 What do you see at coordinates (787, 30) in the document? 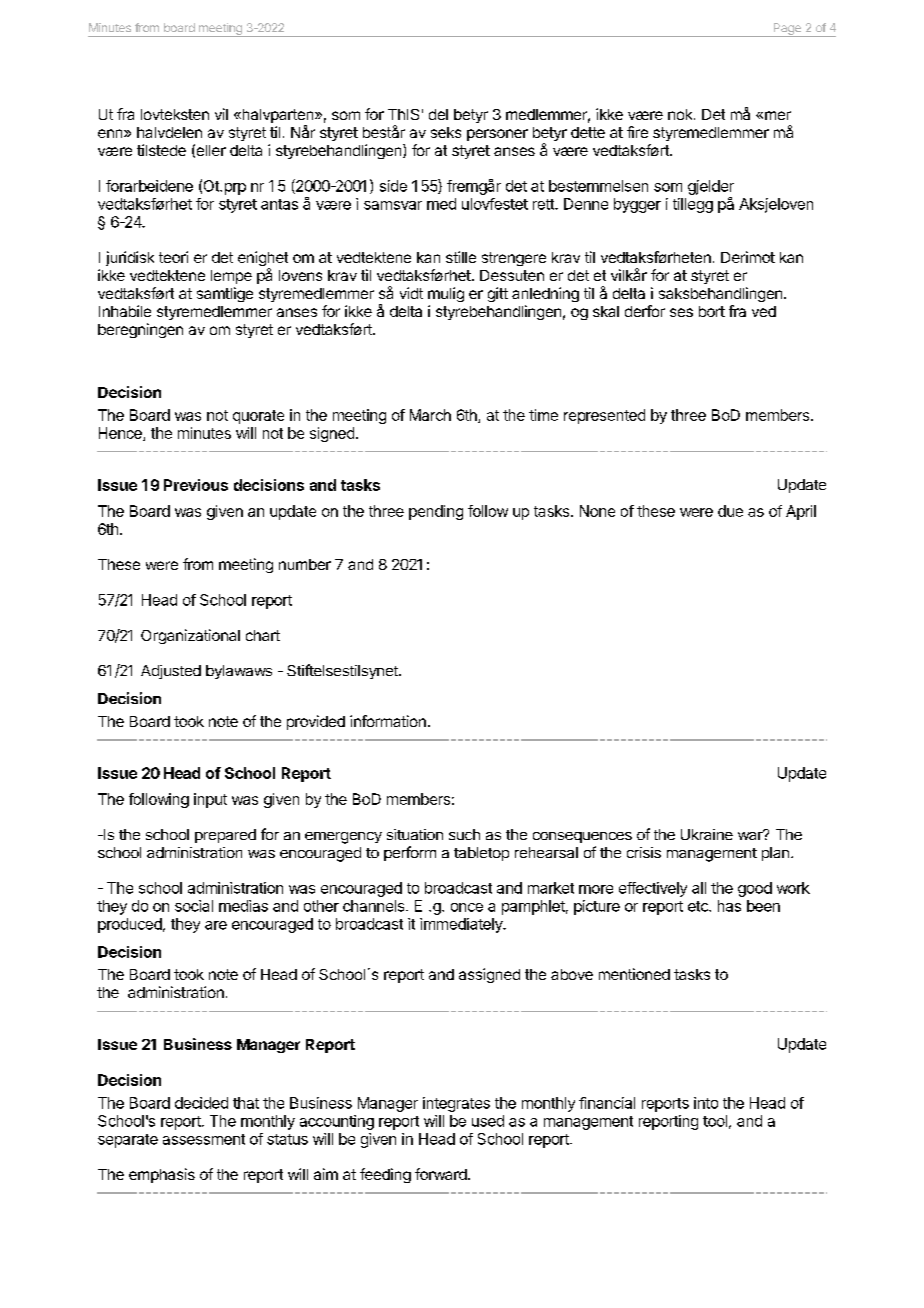
I see `Page` at bounding box center [787, 30].
